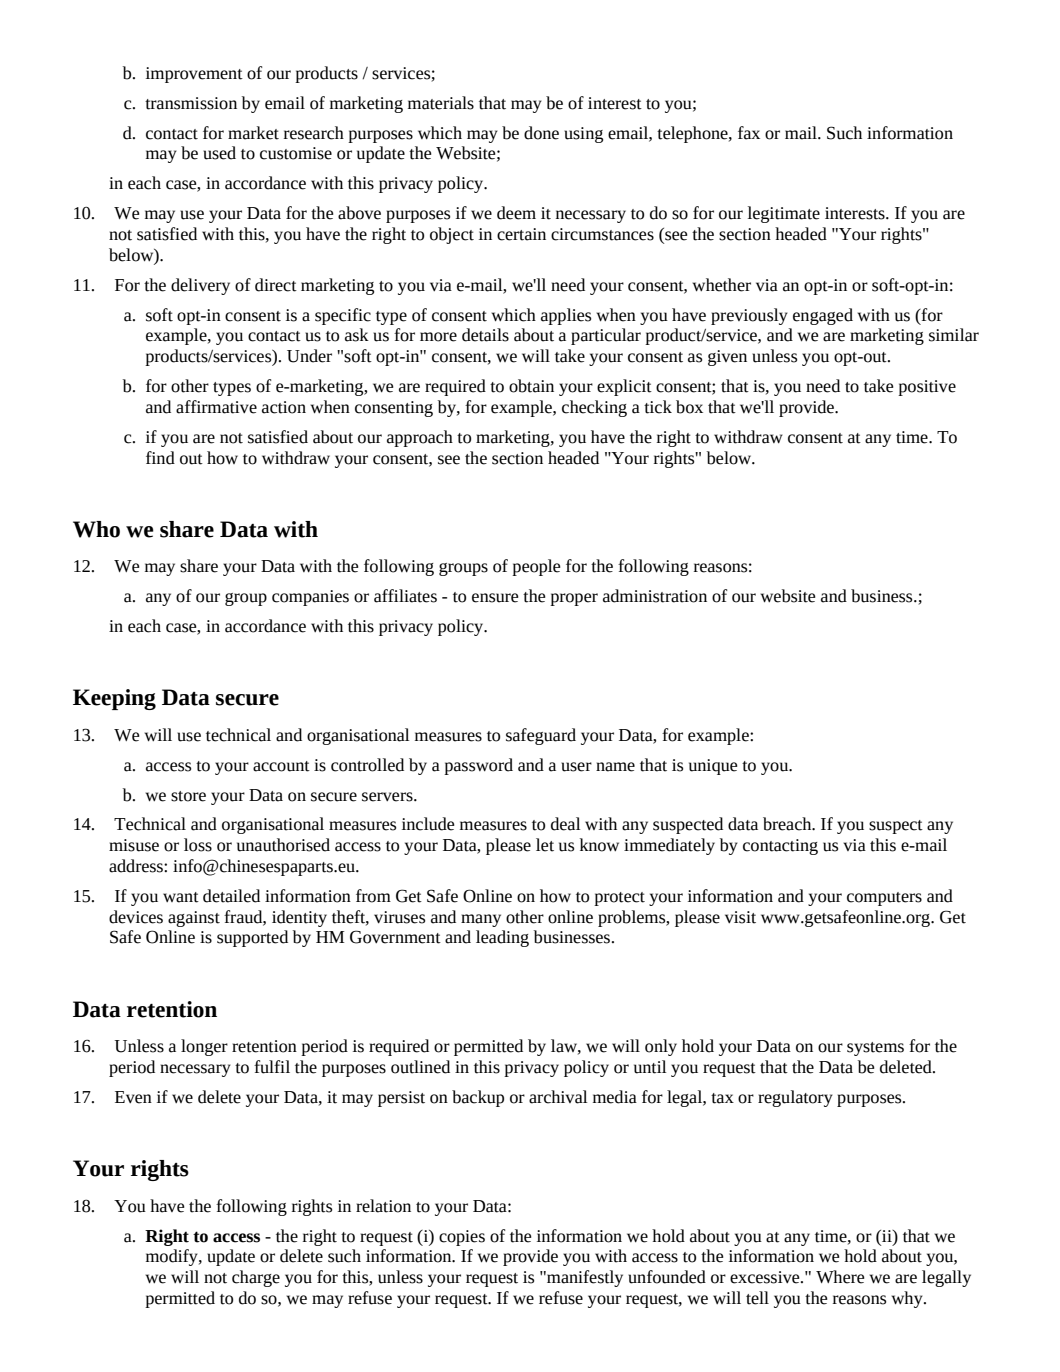 The width and height of the document is (1060, 1372). I want to click on unique, so click(713, 767).
